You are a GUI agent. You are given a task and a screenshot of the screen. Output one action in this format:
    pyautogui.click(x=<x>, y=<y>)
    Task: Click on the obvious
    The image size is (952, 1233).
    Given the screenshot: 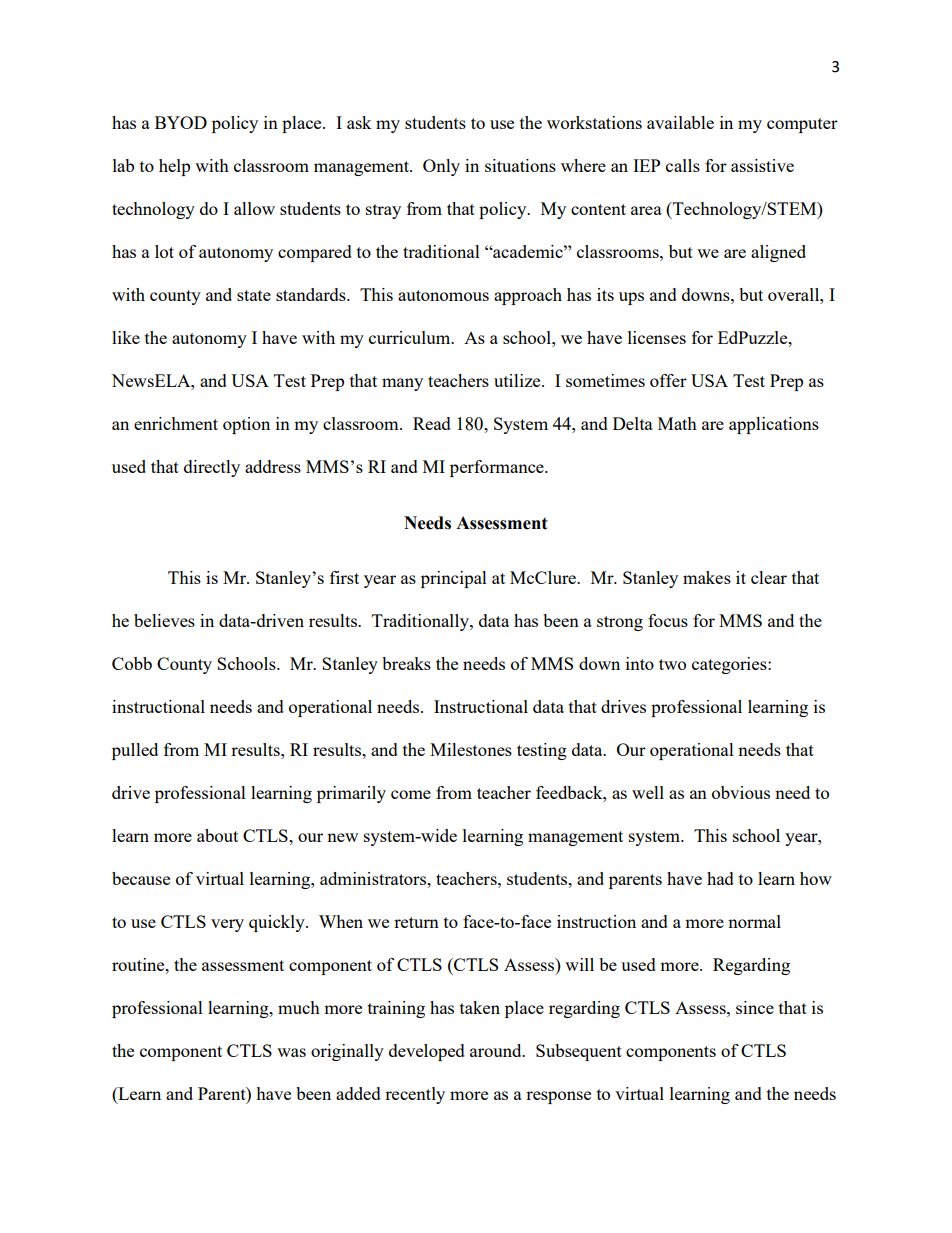 What is the action you would take?
    pyautogui.click(x=741, y=792)
